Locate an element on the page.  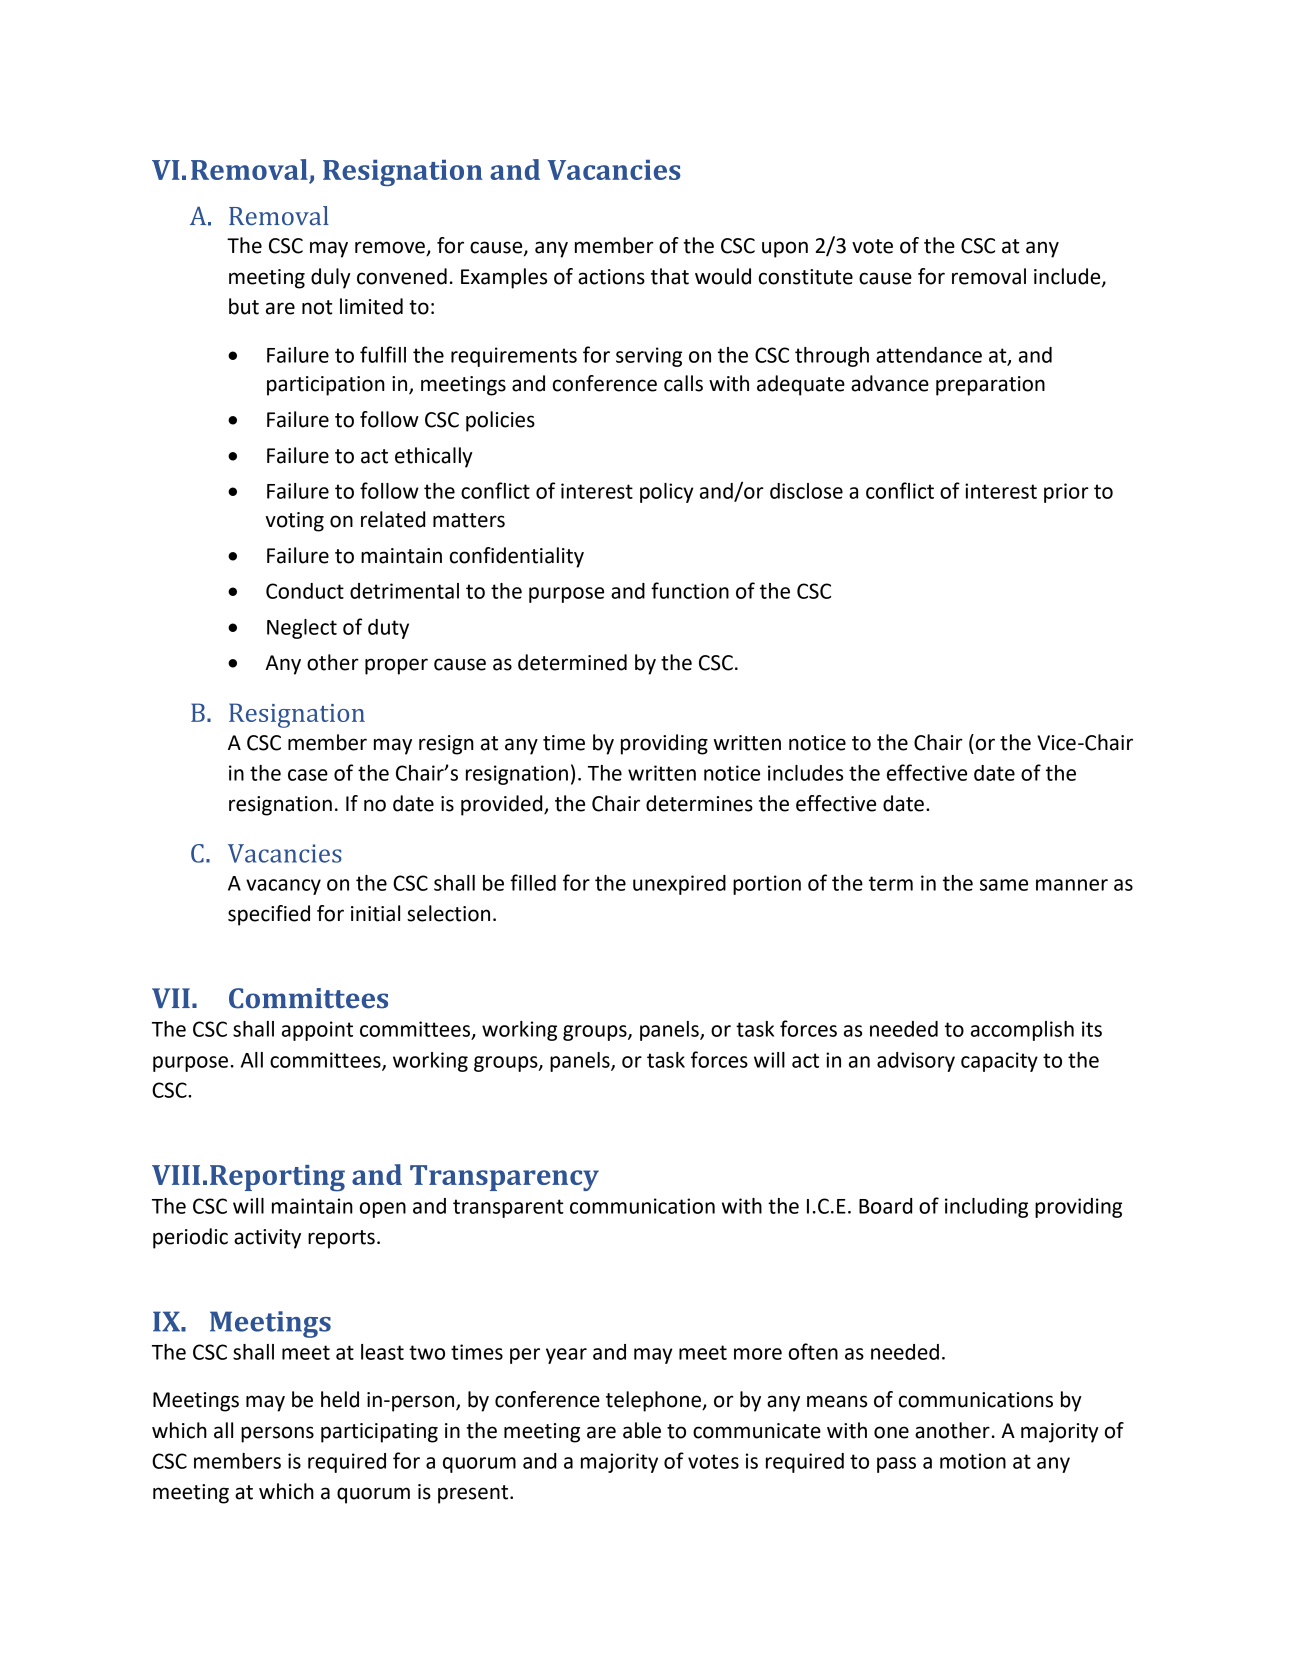
duly is located at coordinates (331, 278).
